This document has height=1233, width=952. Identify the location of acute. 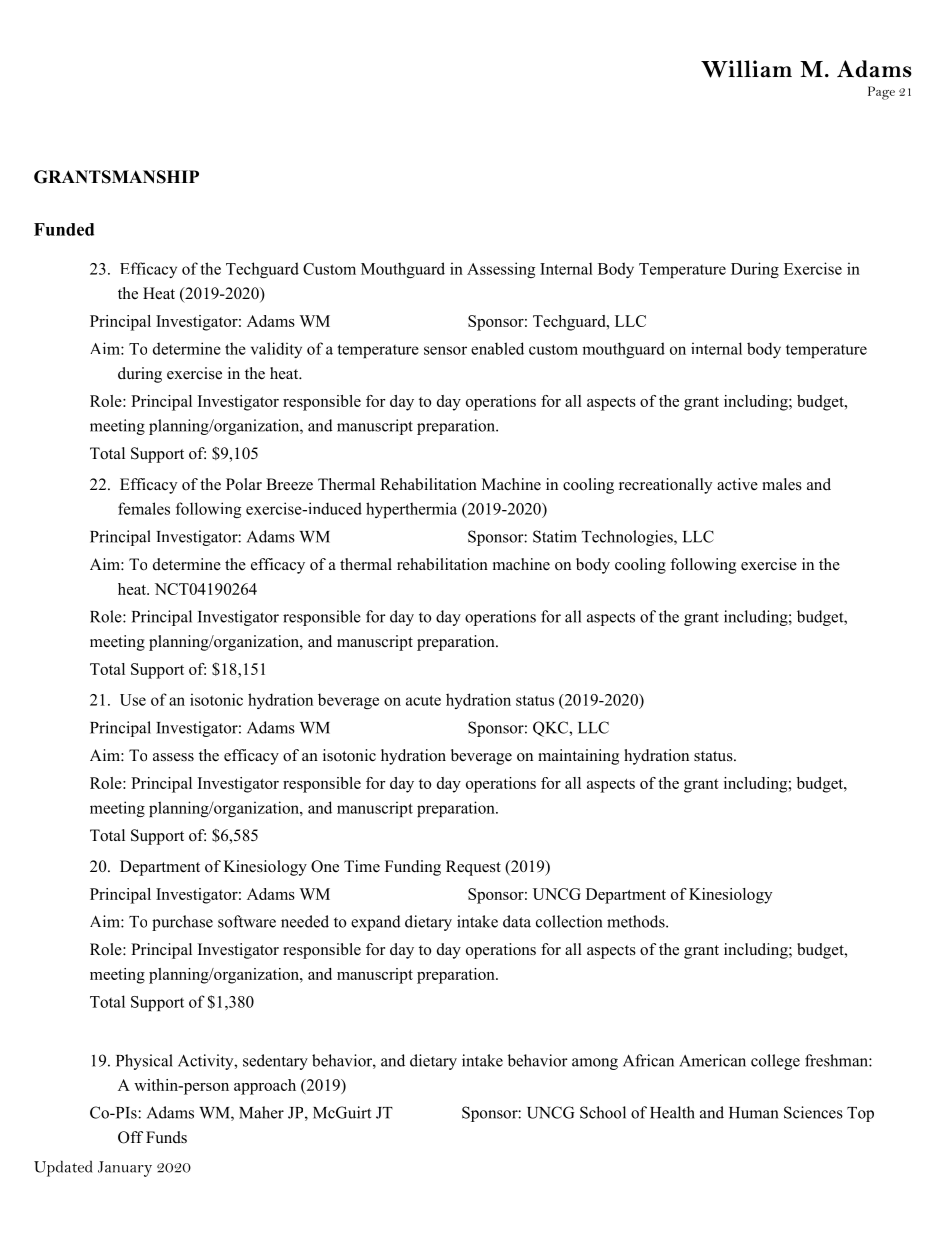
(423, 700).
